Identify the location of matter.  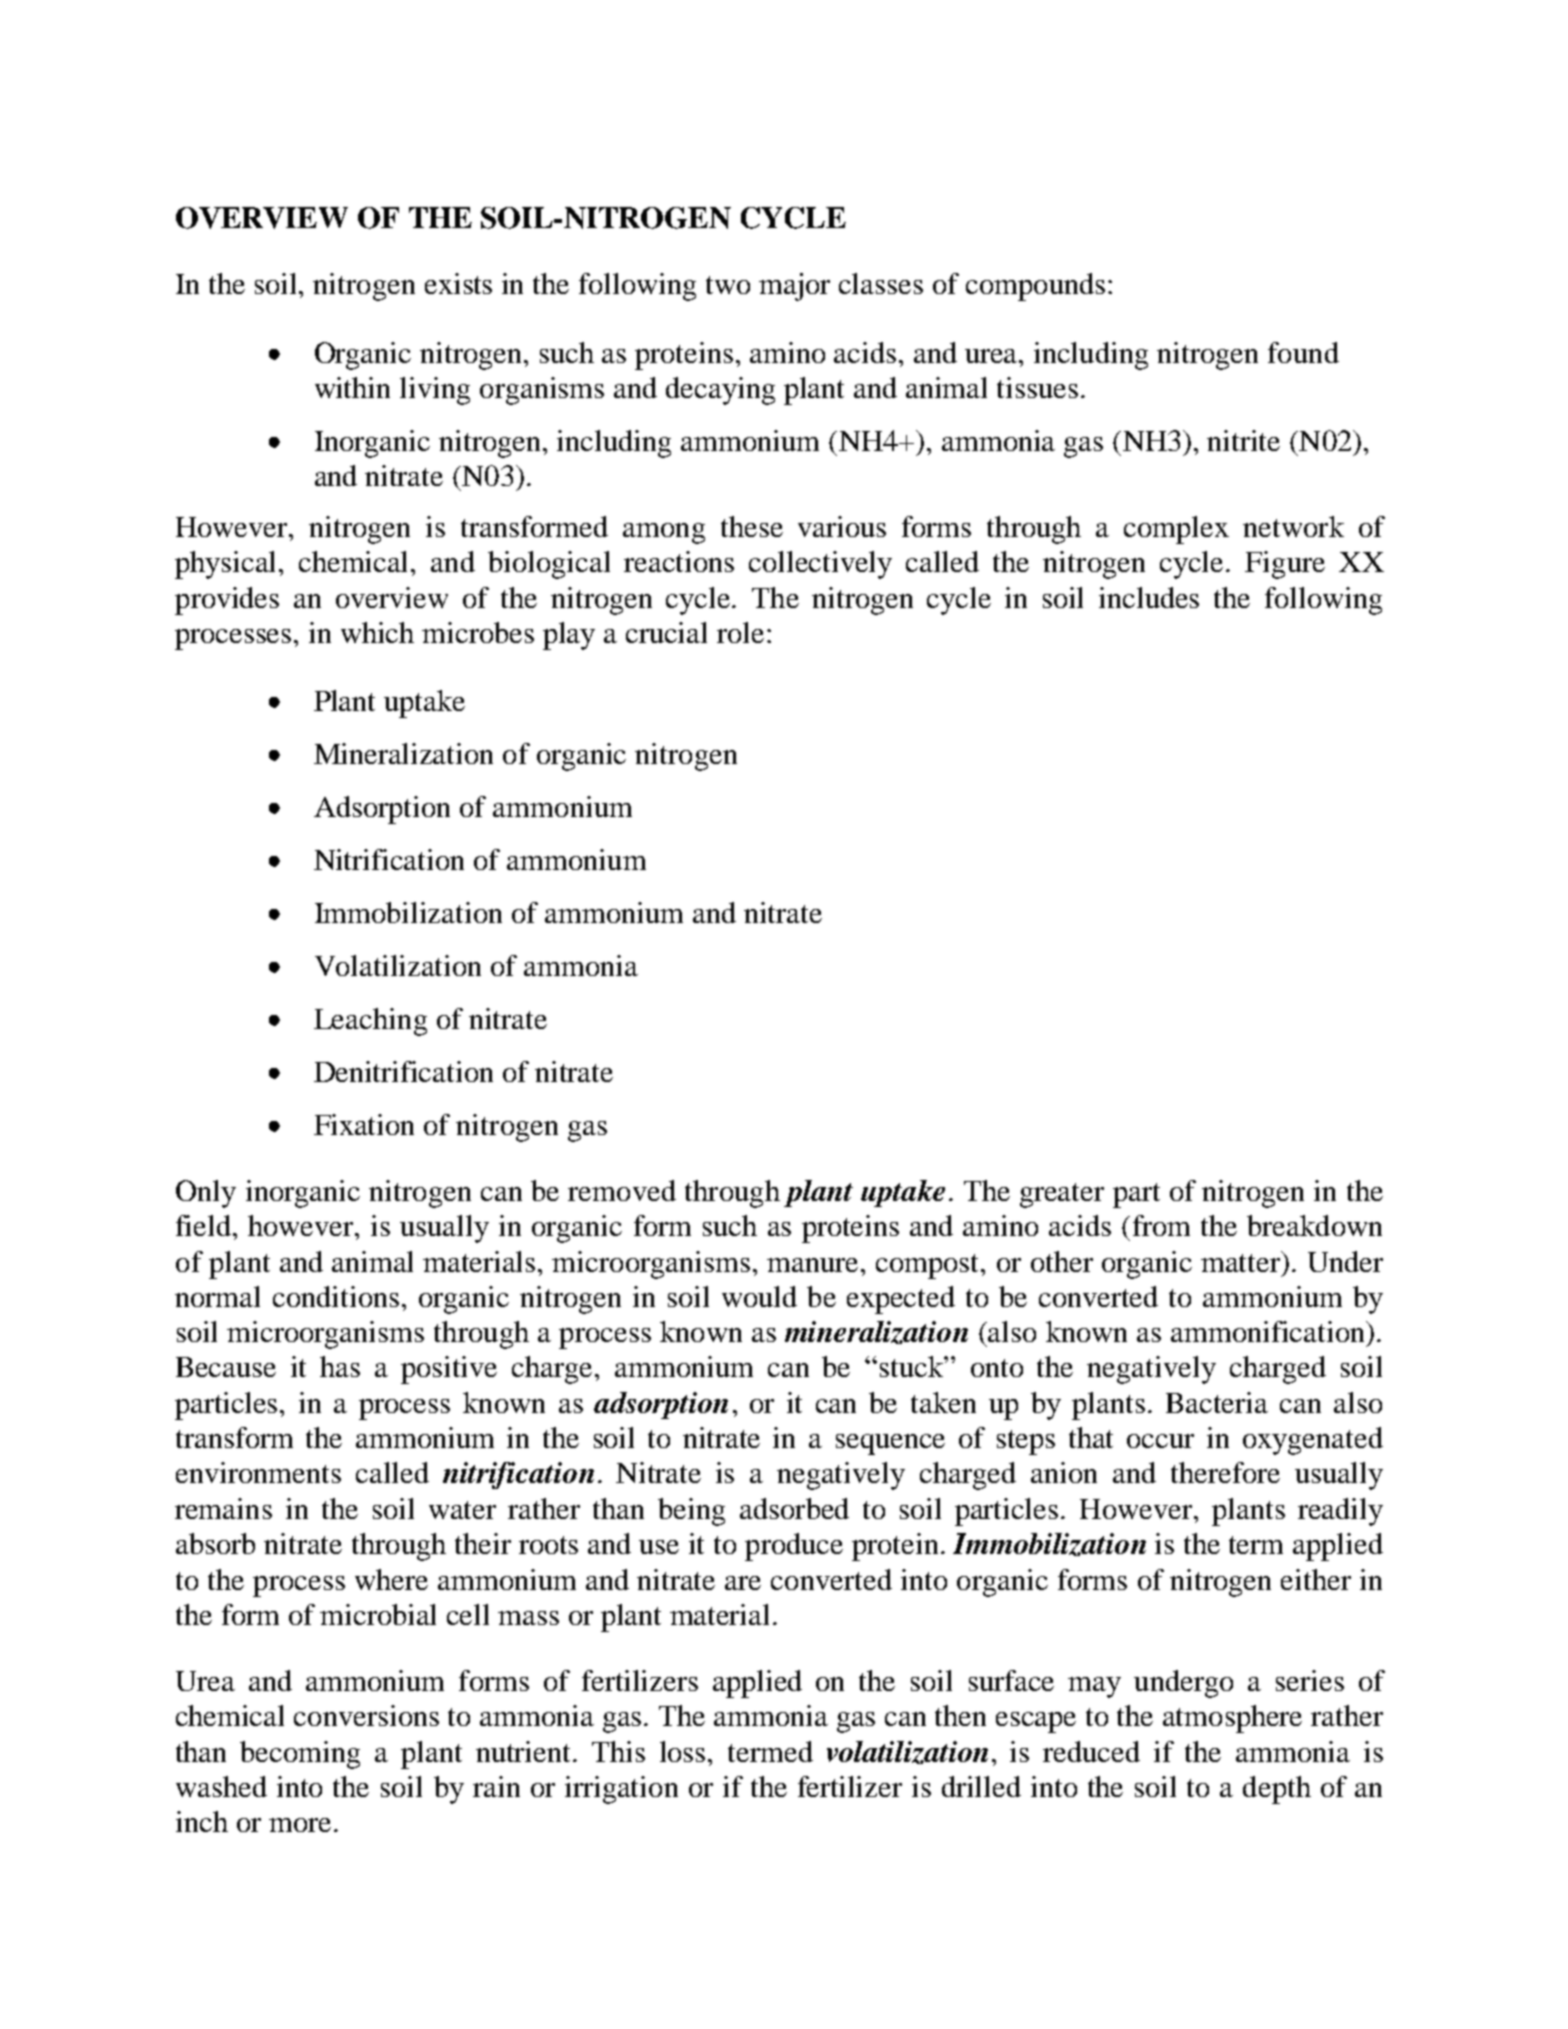
(1242, 1261).
